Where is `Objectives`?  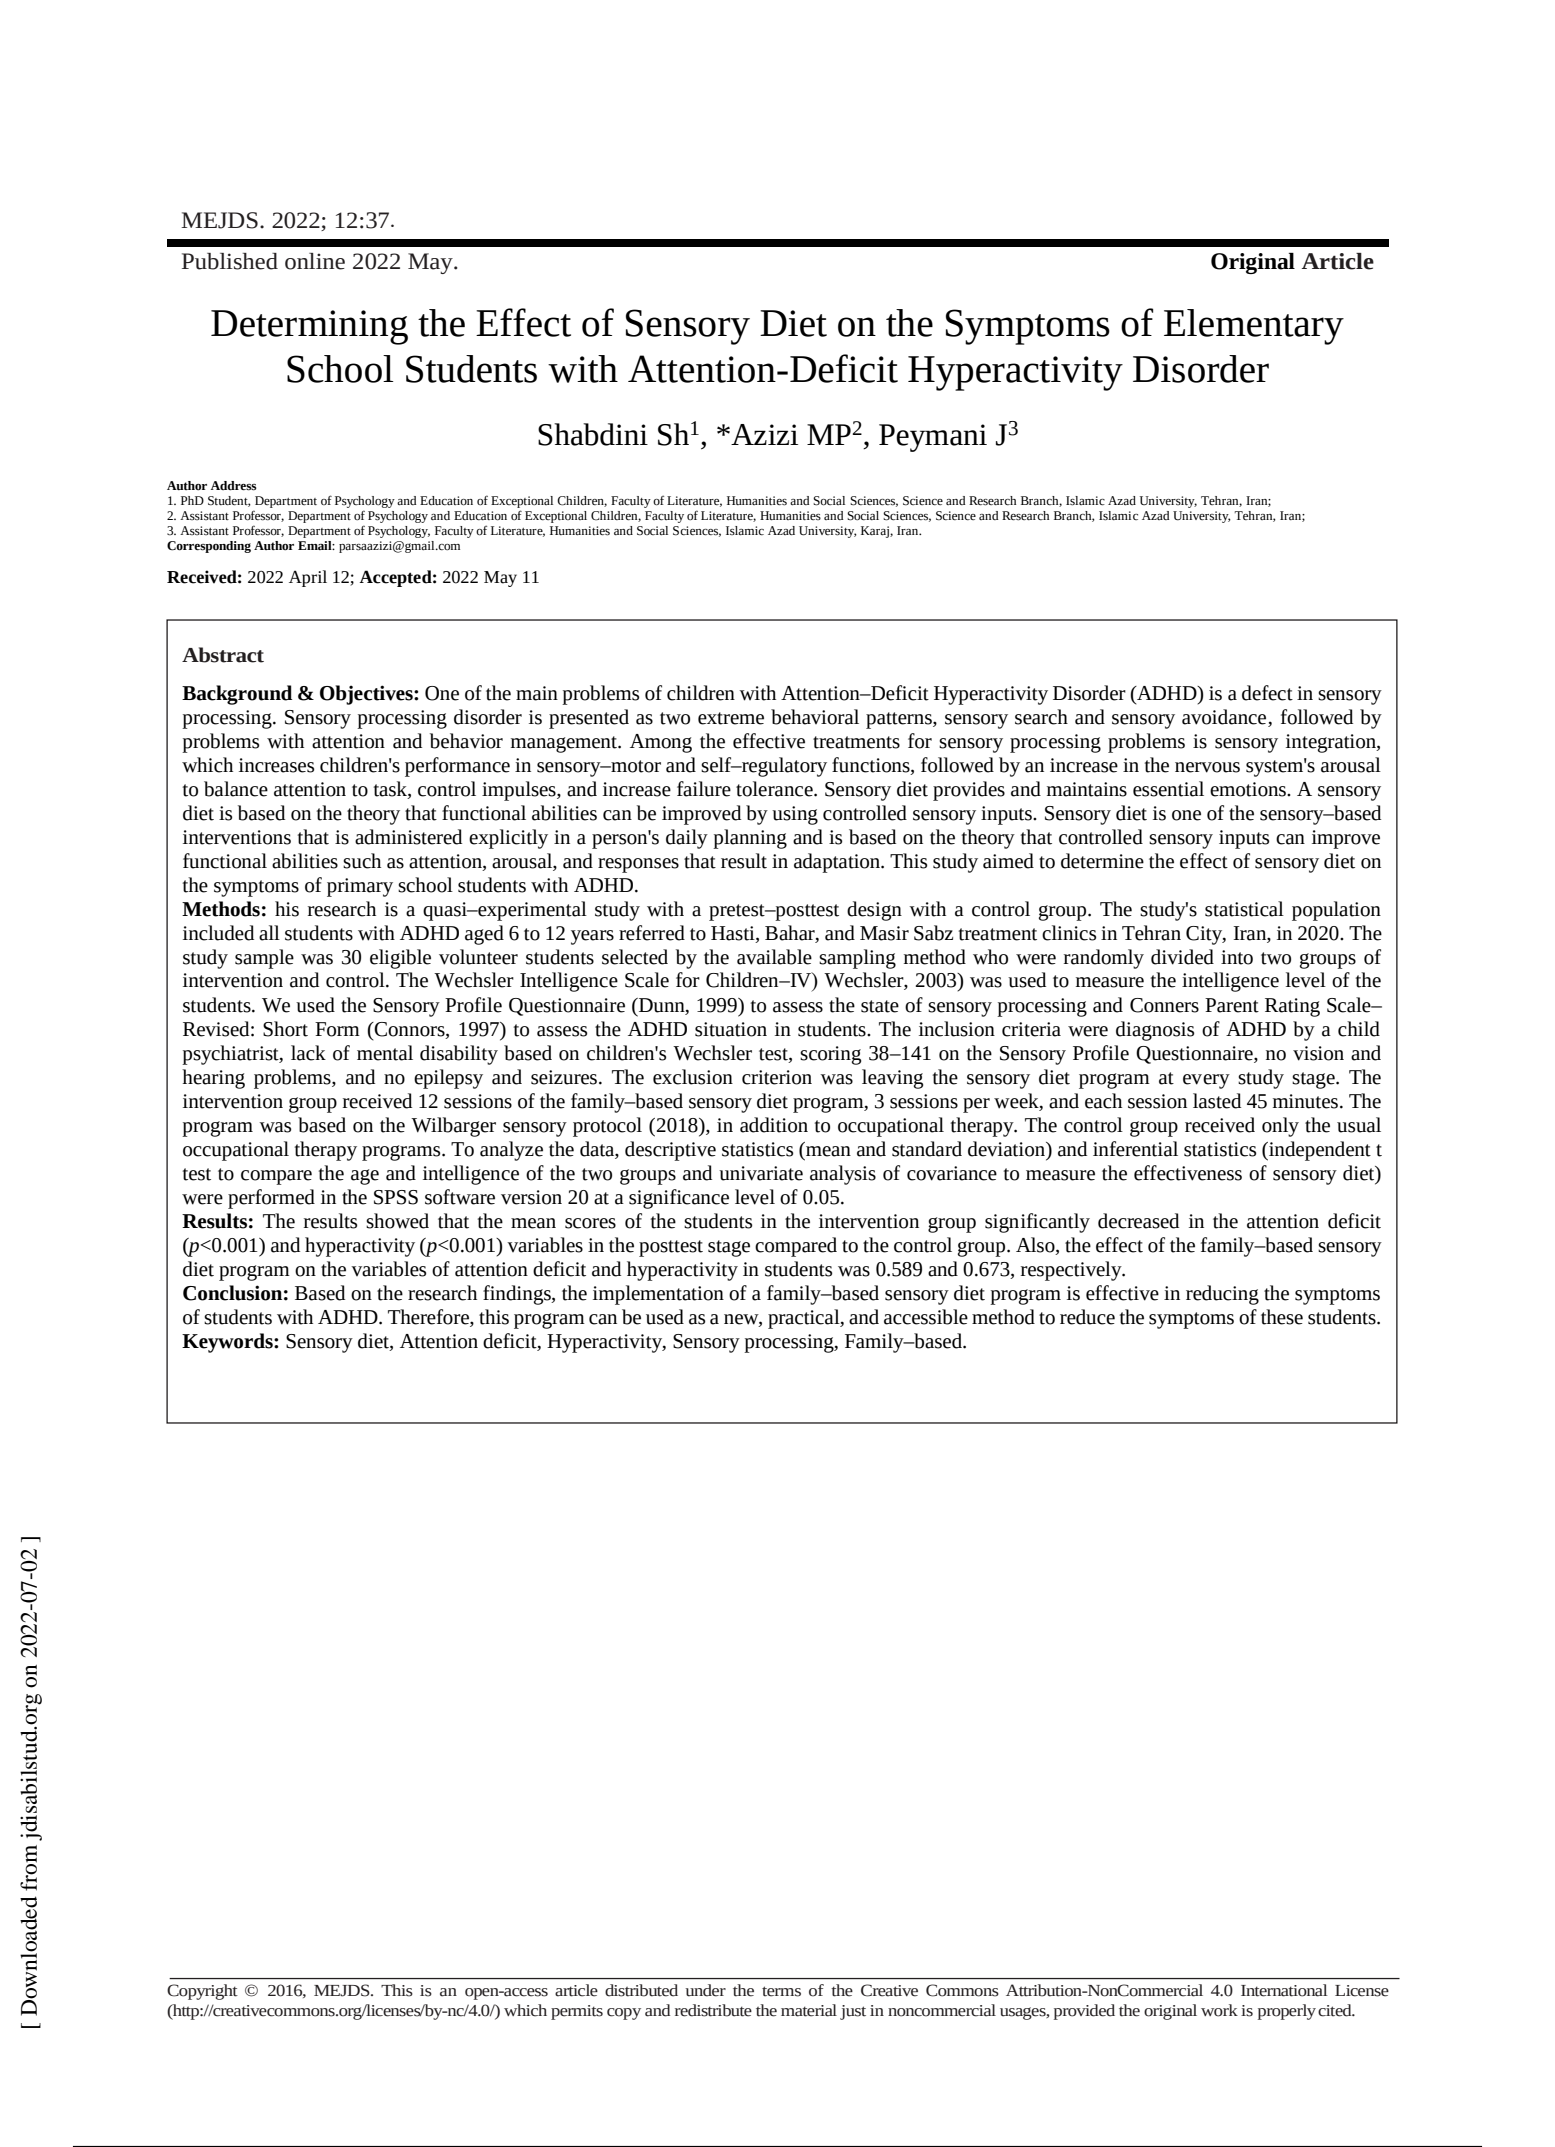
Objectives is located at coordinates (367, 695).
